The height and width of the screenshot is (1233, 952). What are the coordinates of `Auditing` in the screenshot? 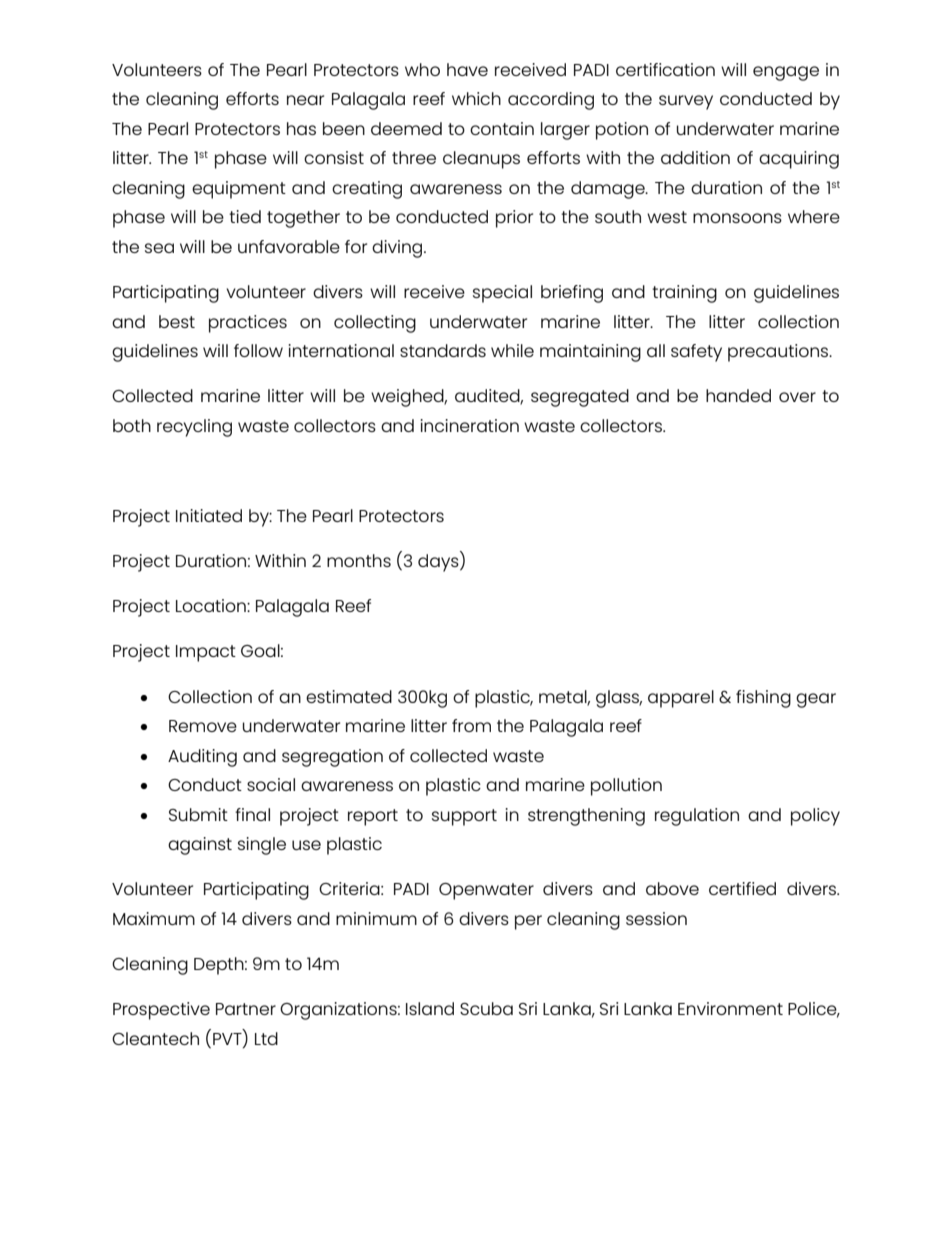 It's located at (202, 758).
